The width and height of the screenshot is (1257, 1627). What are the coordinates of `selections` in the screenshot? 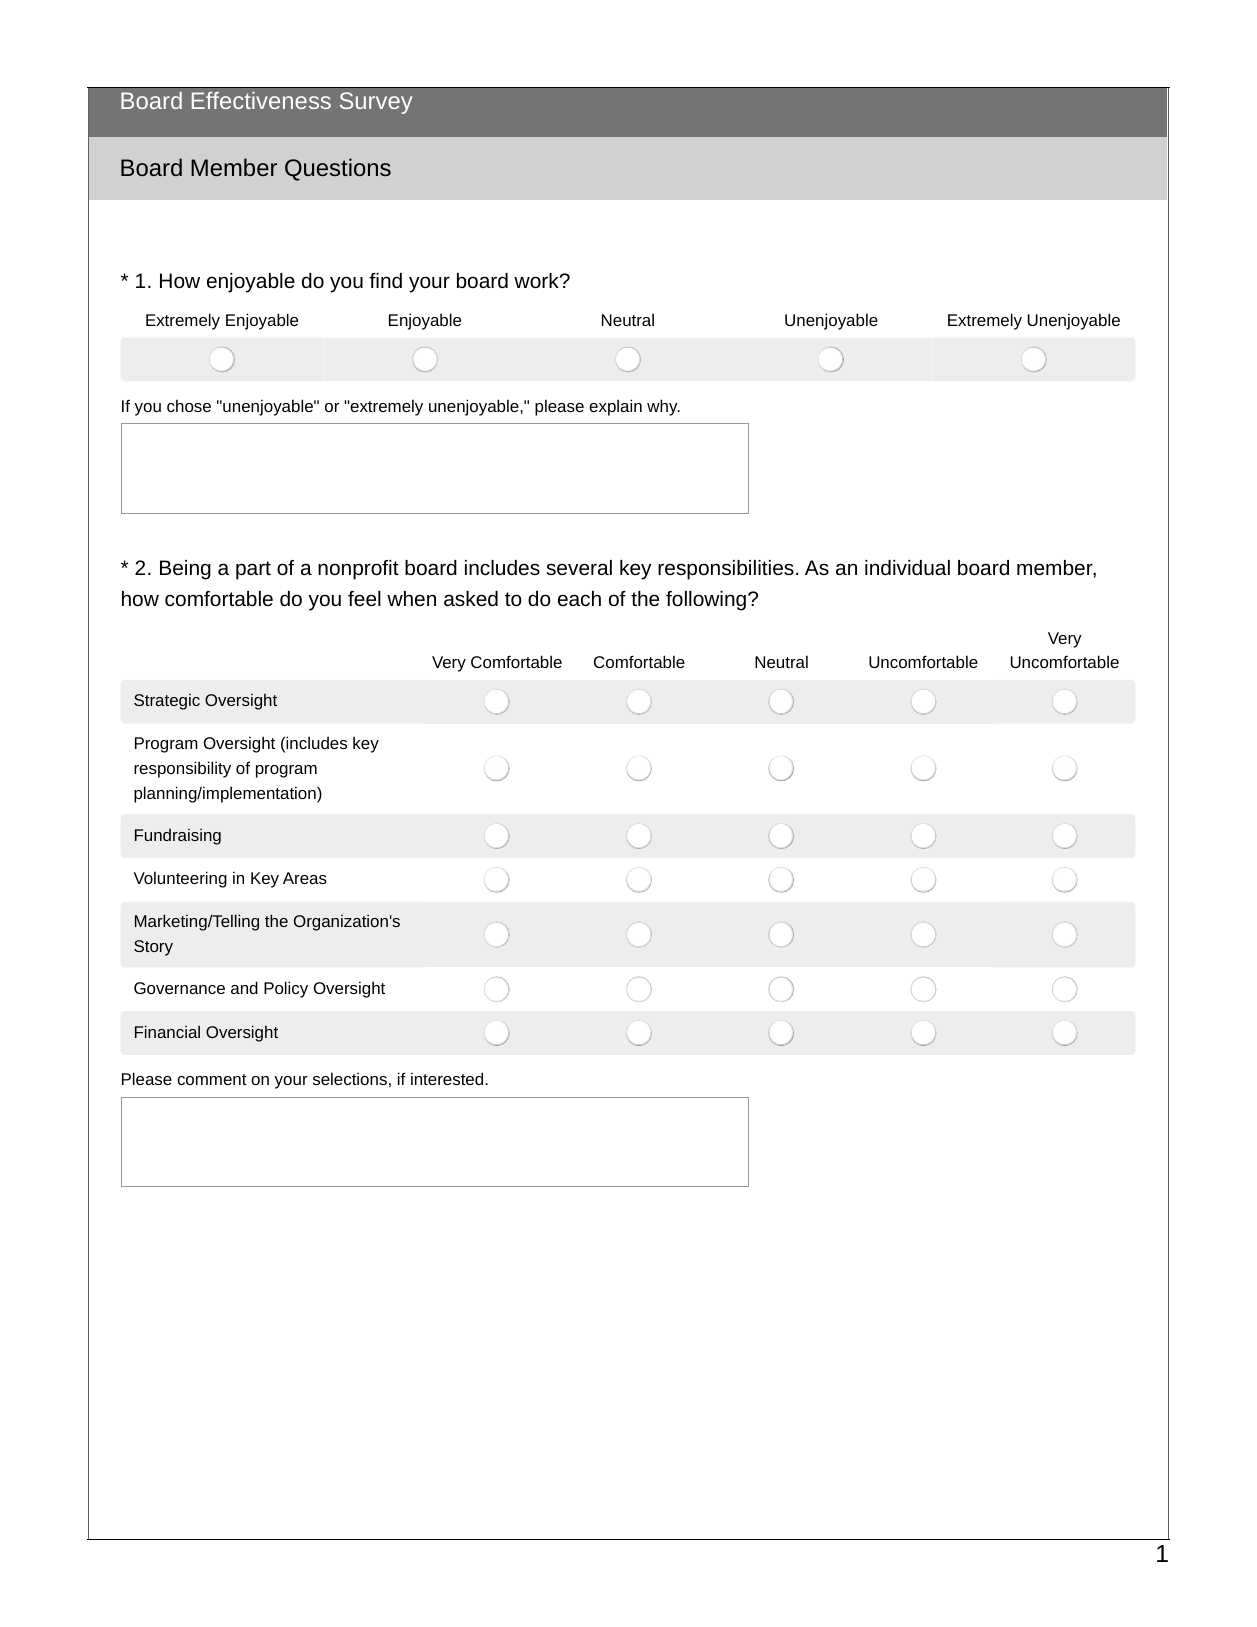 It's located at (350, 1078).
